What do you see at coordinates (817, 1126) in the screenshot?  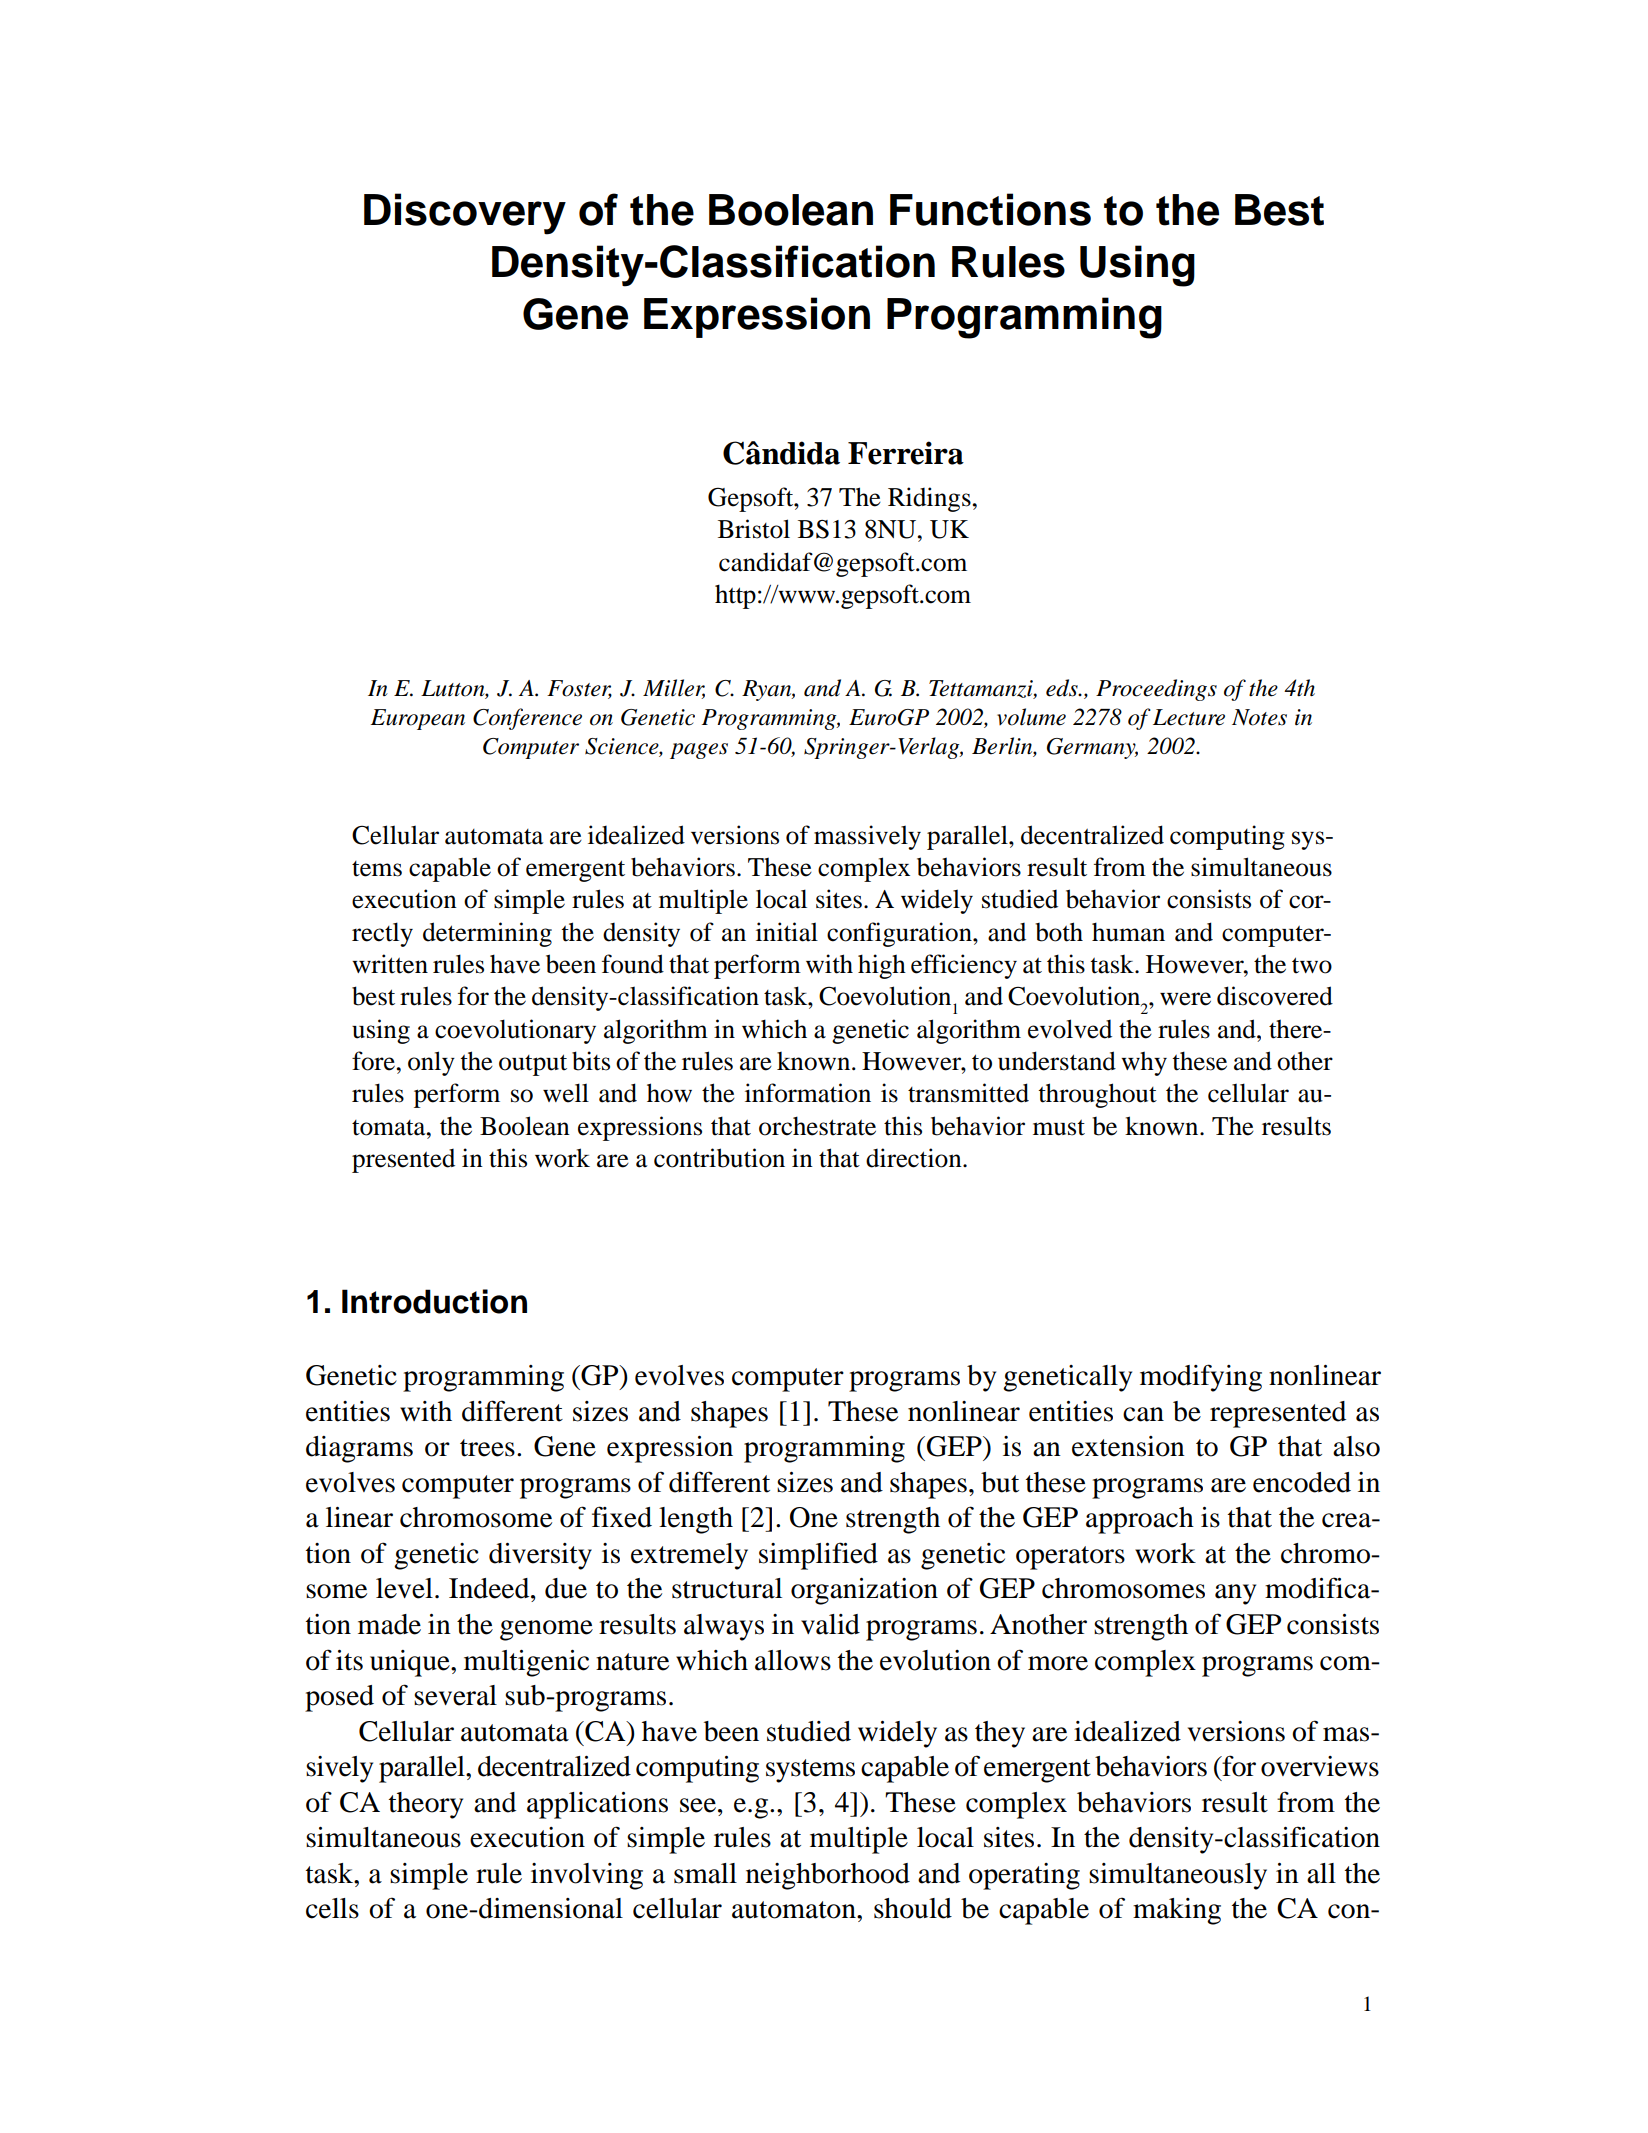 I see `orchestrate` at bounding box center [817, 1126].
